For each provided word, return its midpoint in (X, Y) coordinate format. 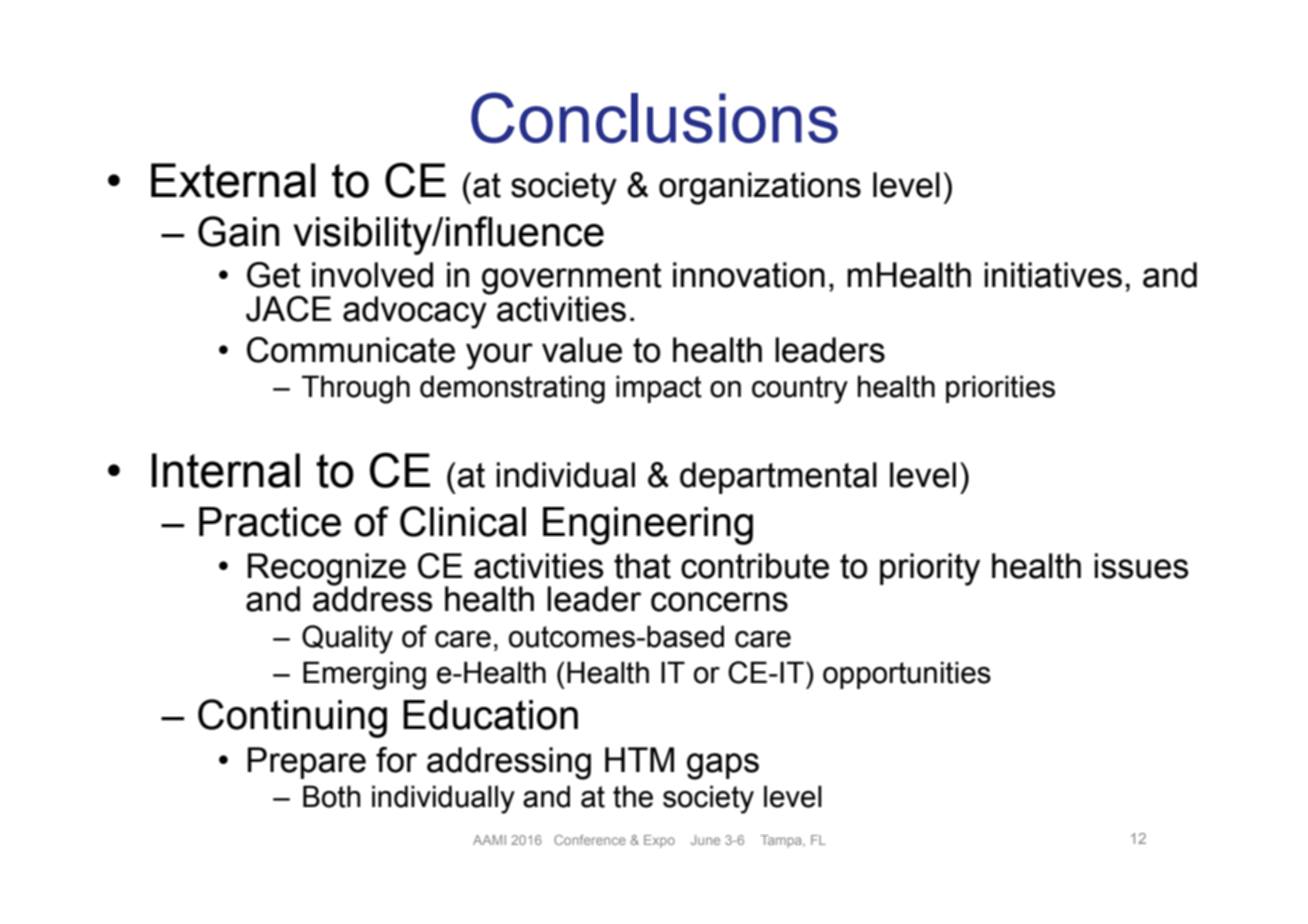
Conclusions (654, 117)
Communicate (351, 350)
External (233, 180)
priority (930, 569)
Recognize (327, 570)
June (705, 840)
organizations (760, 188)
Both (332, 796)
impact (659, 389)
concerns (719, 602)
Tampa (782, 841)
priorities (1000, 389)
